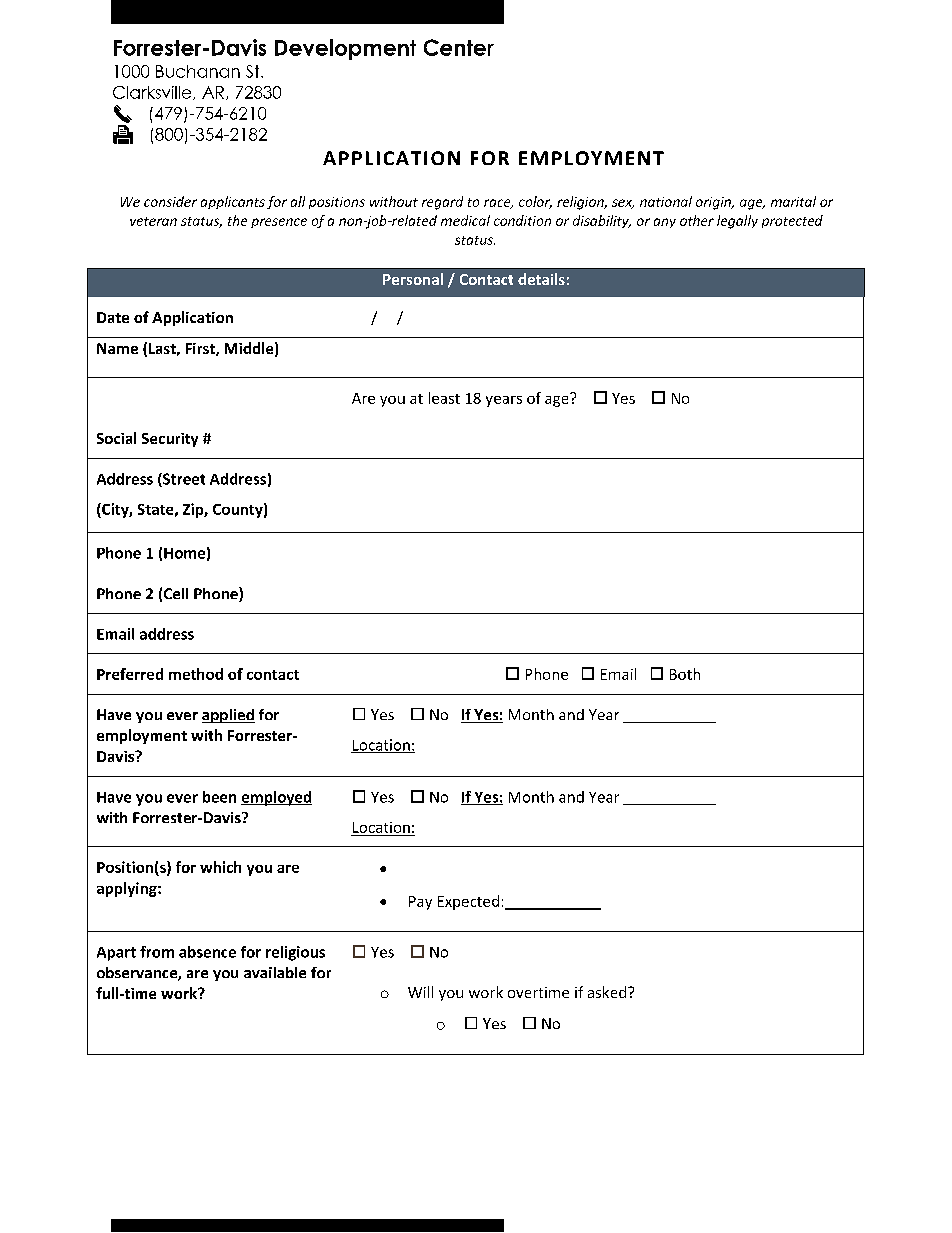  What do you see at coordinates (459, 47) in the page?
I see `Center` at bounding box center [459, 47].
